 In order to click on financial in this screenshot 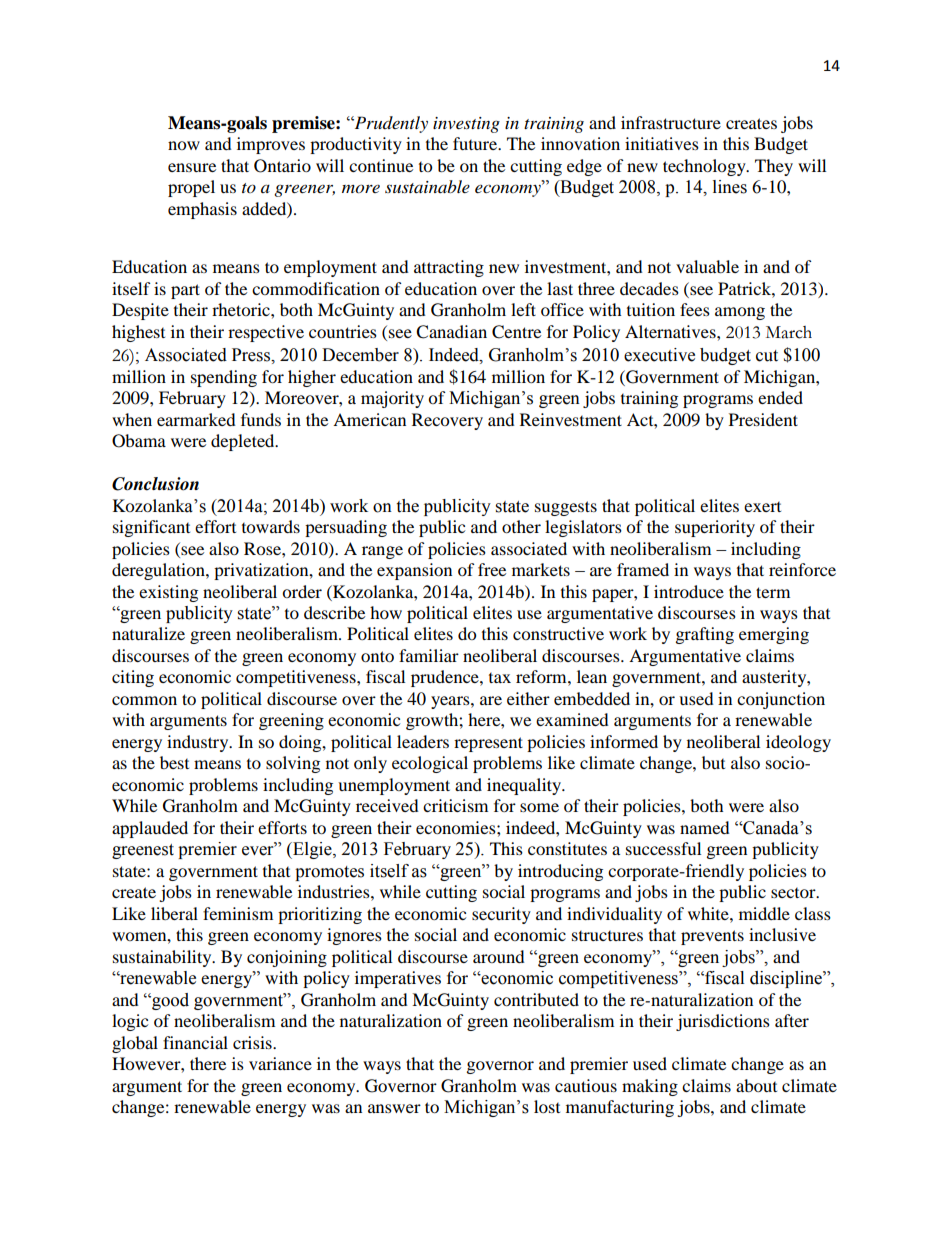, I will do `click(195, 1042)`.
